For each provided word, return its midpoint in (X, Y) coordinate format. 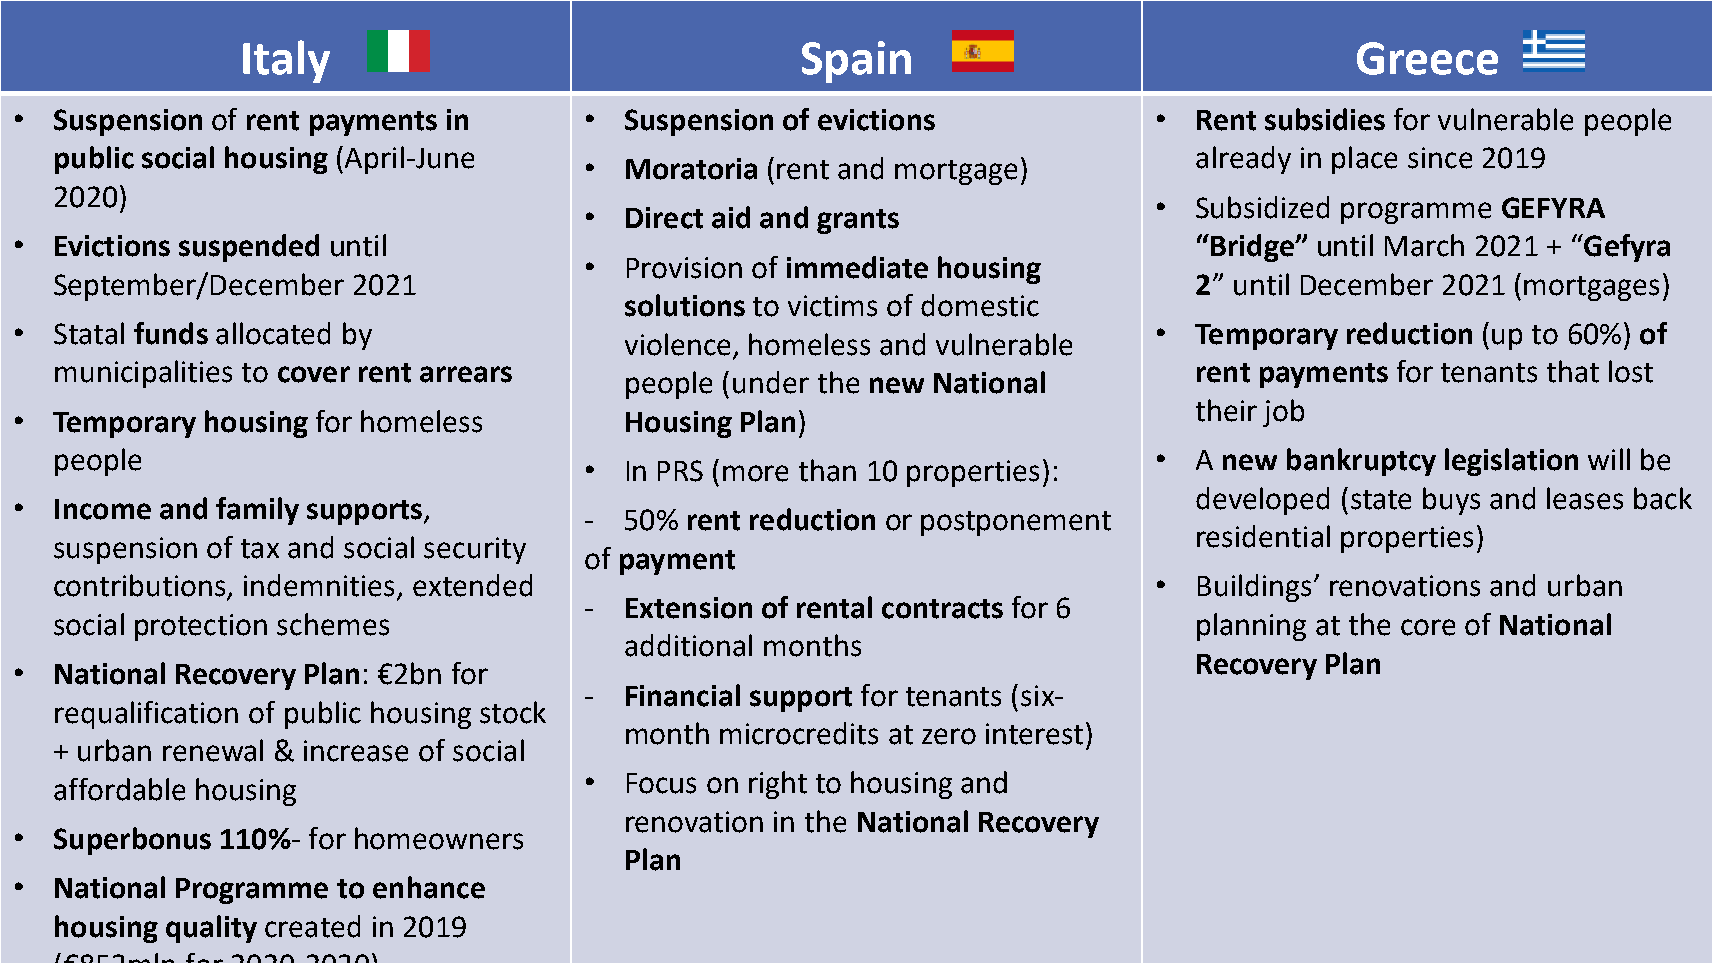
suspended (249, 248)
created (312, 926)
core (1428, 627)
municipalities (143, 374)
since (1440, 158)
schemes (333, 624)
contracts (942, 609)
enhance (429, 887)
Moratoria (691, 169)
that (1573, 371)
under (771, 382)
